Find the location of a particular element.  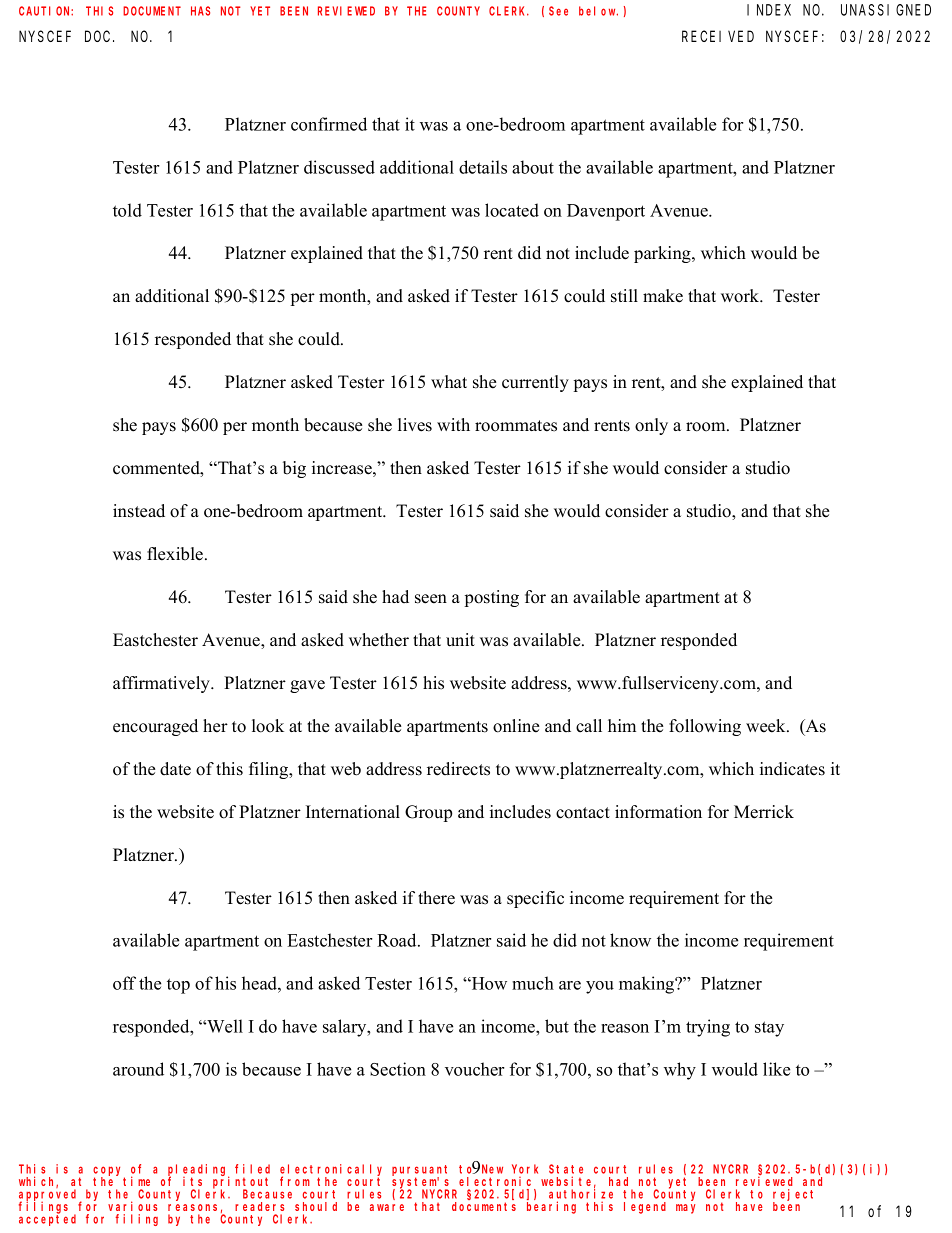

New is located at coordinates (492, 1169).
